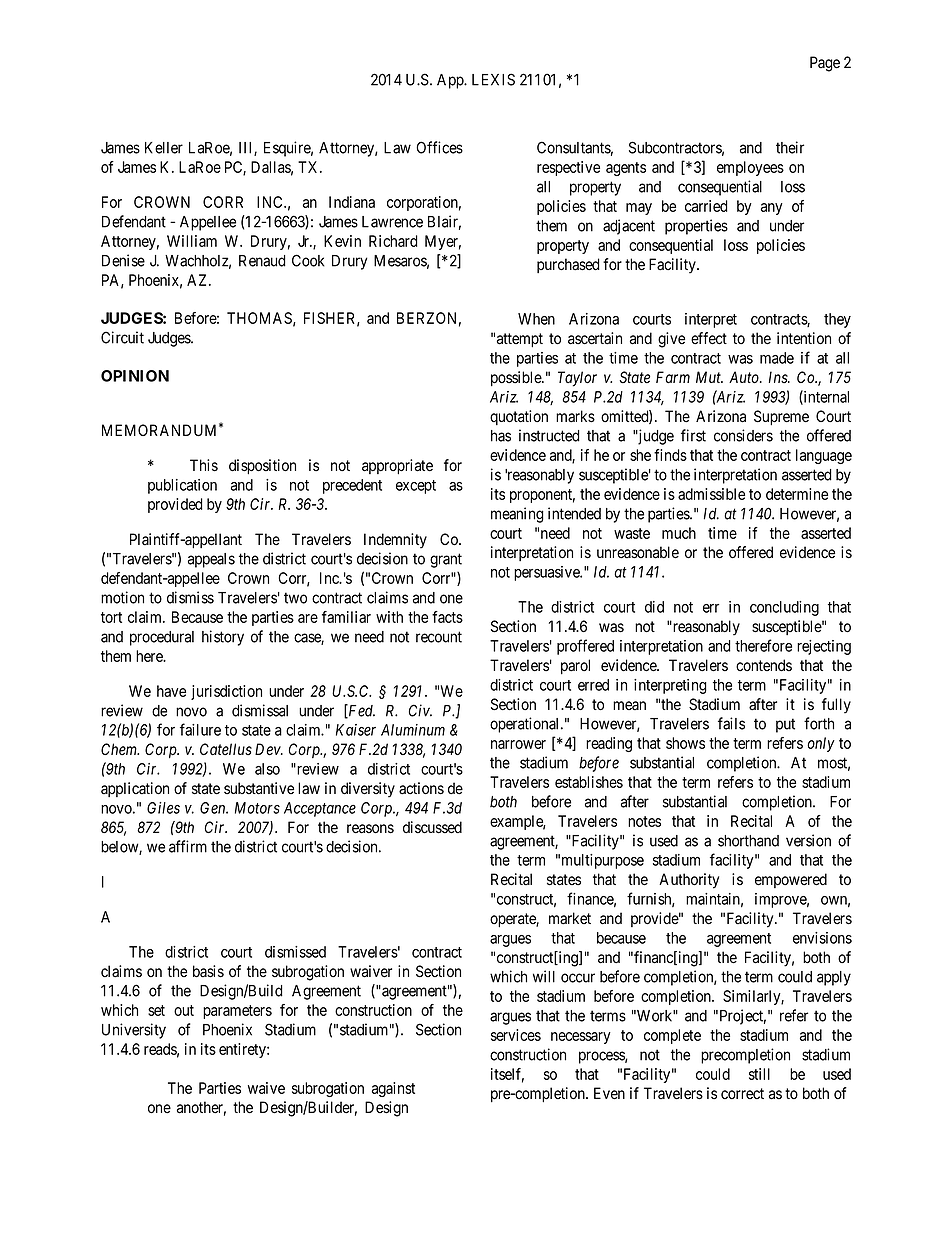 This page has height=1233, width=952. Describe the element at coordinates (711, 494) in the page. I see `admissible` at that location.
